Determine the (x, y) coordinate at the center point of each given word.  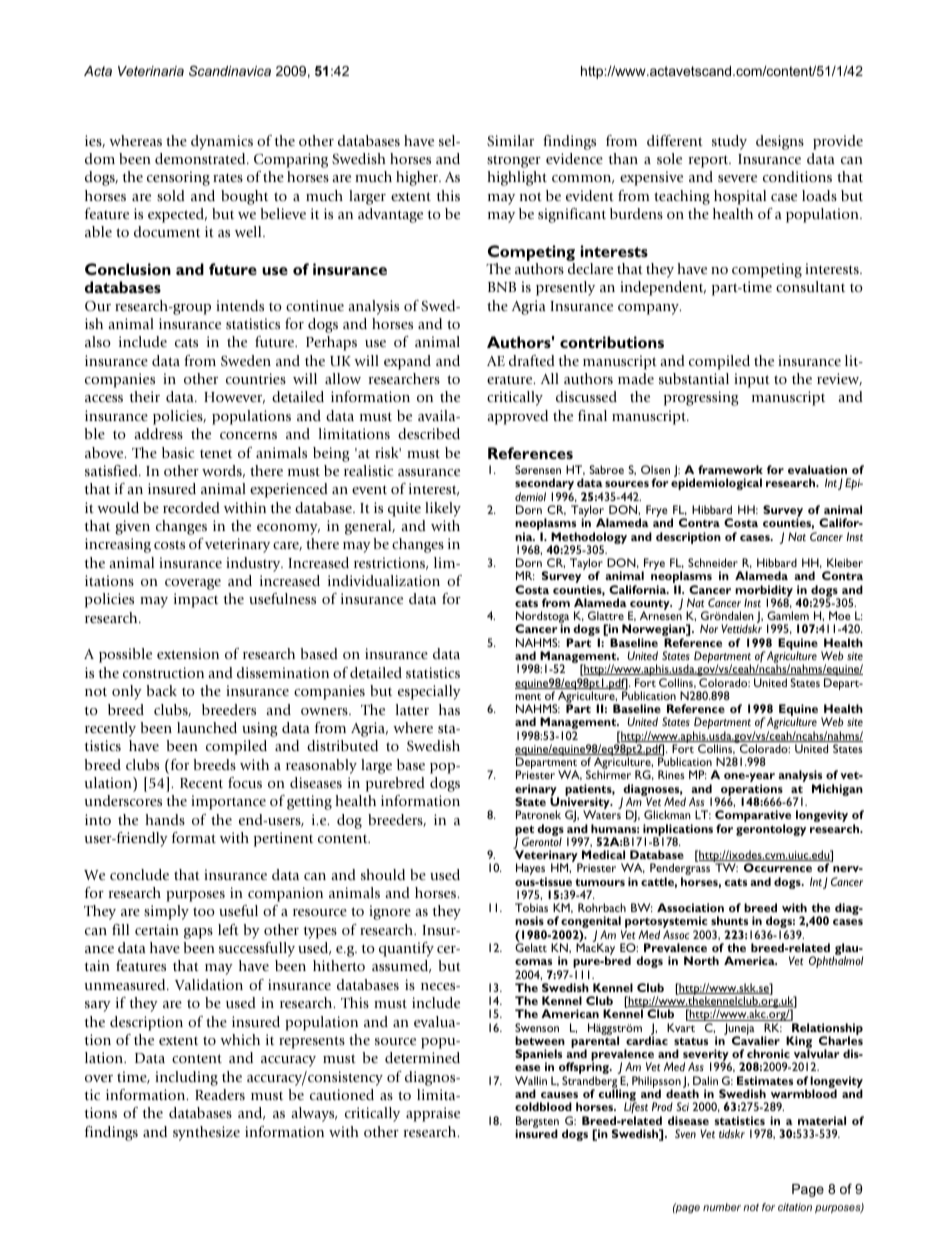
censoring (178, 178)
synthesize (206, 1133)
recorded (191, 507)
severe (737, 178)
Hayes (531, 870)
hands (165, 819)
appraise (433, 1114)
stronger (514, 161)
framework (730, 469)
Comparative (753, 817)
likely (443, 509)
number (722, 1207)
